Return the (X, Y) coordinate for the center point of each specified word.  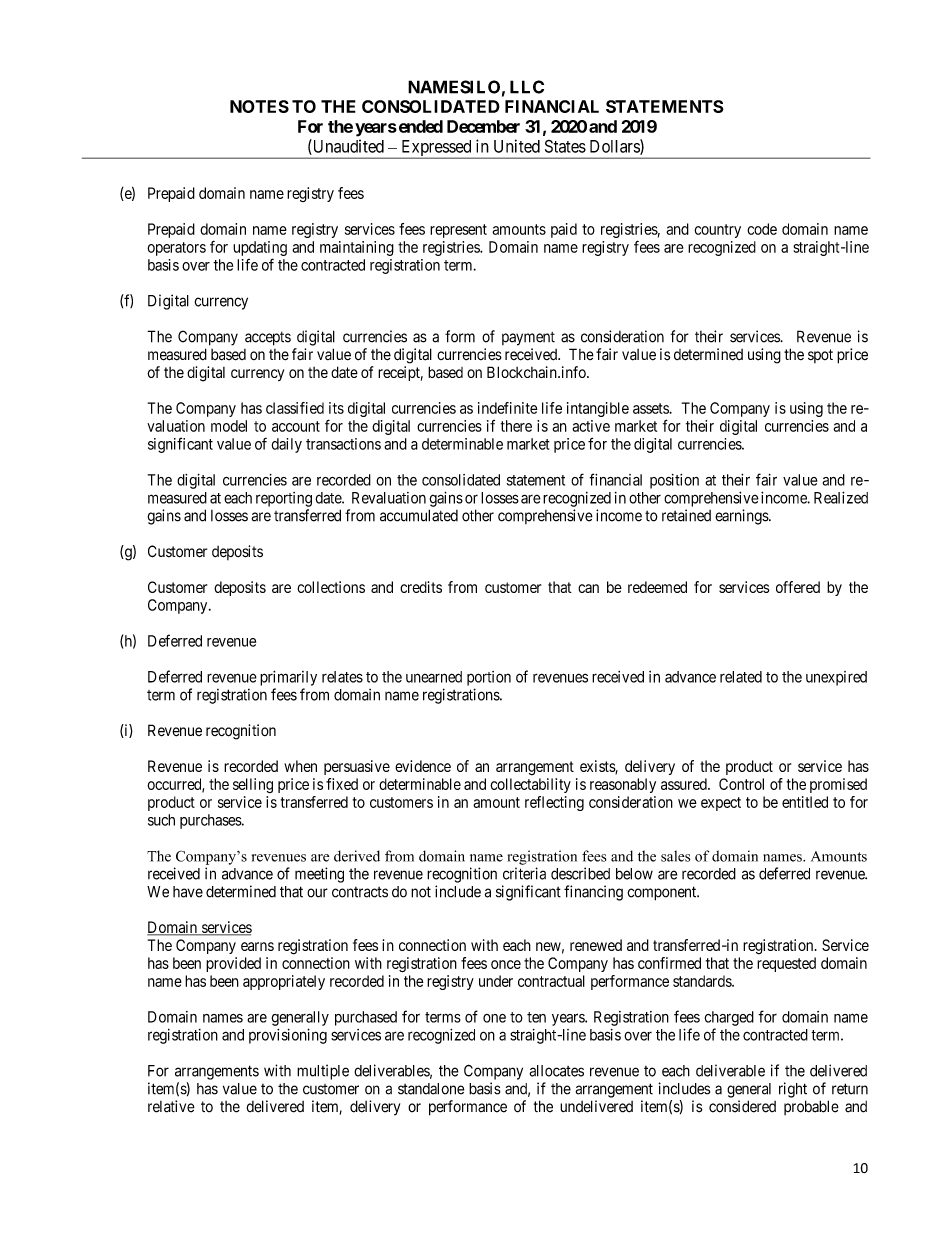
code (762, 229)
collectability (530, 785)
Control (741, 784)
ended (419, 126)
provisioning (288, 1036)
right (793, 1090)
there (516, 426)
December (483, 126)
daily (286, 445)
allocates (556, 1071)
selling (253, 785)
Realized (841, 497)
